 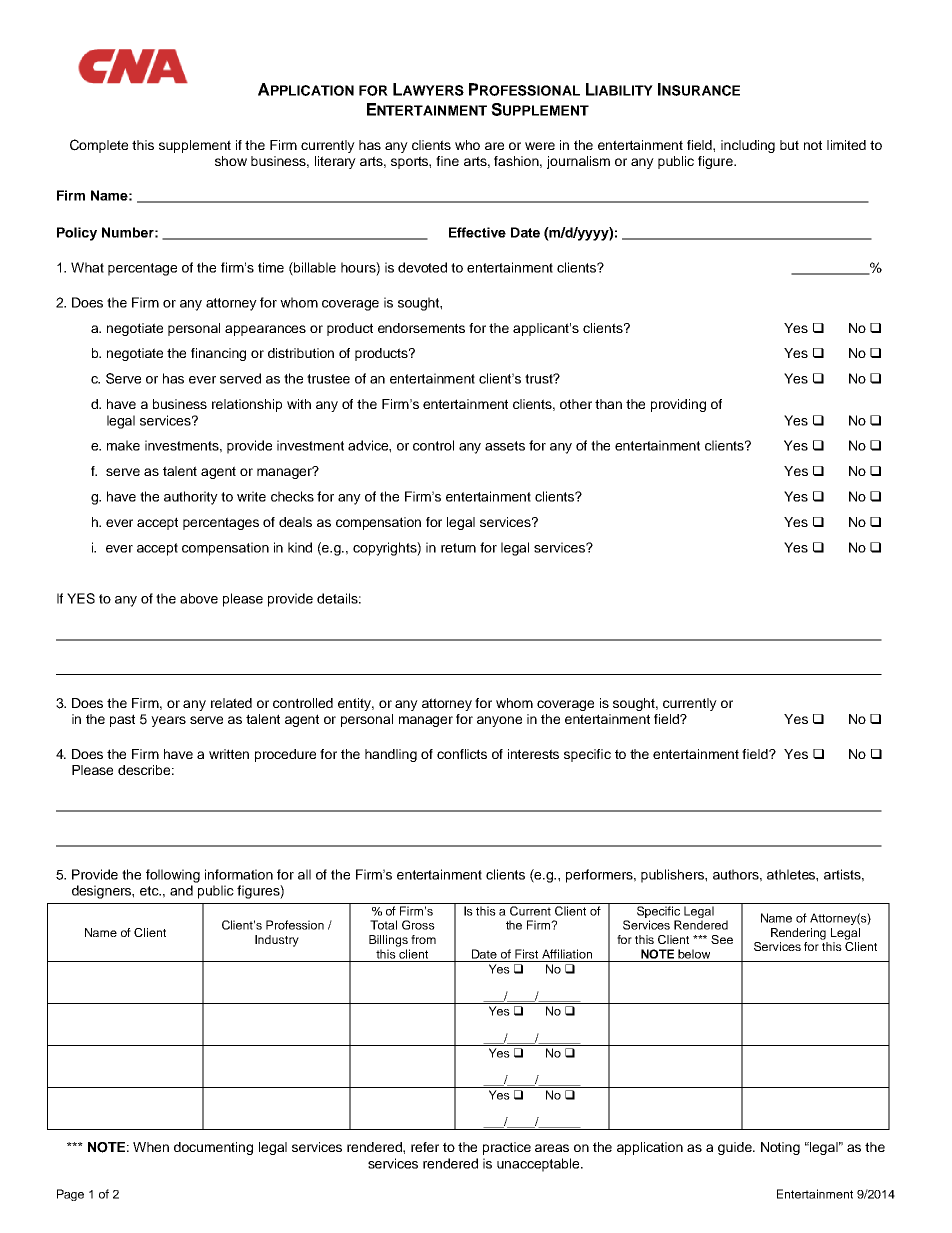 I want to click on show, so click(x=231, y=161).
